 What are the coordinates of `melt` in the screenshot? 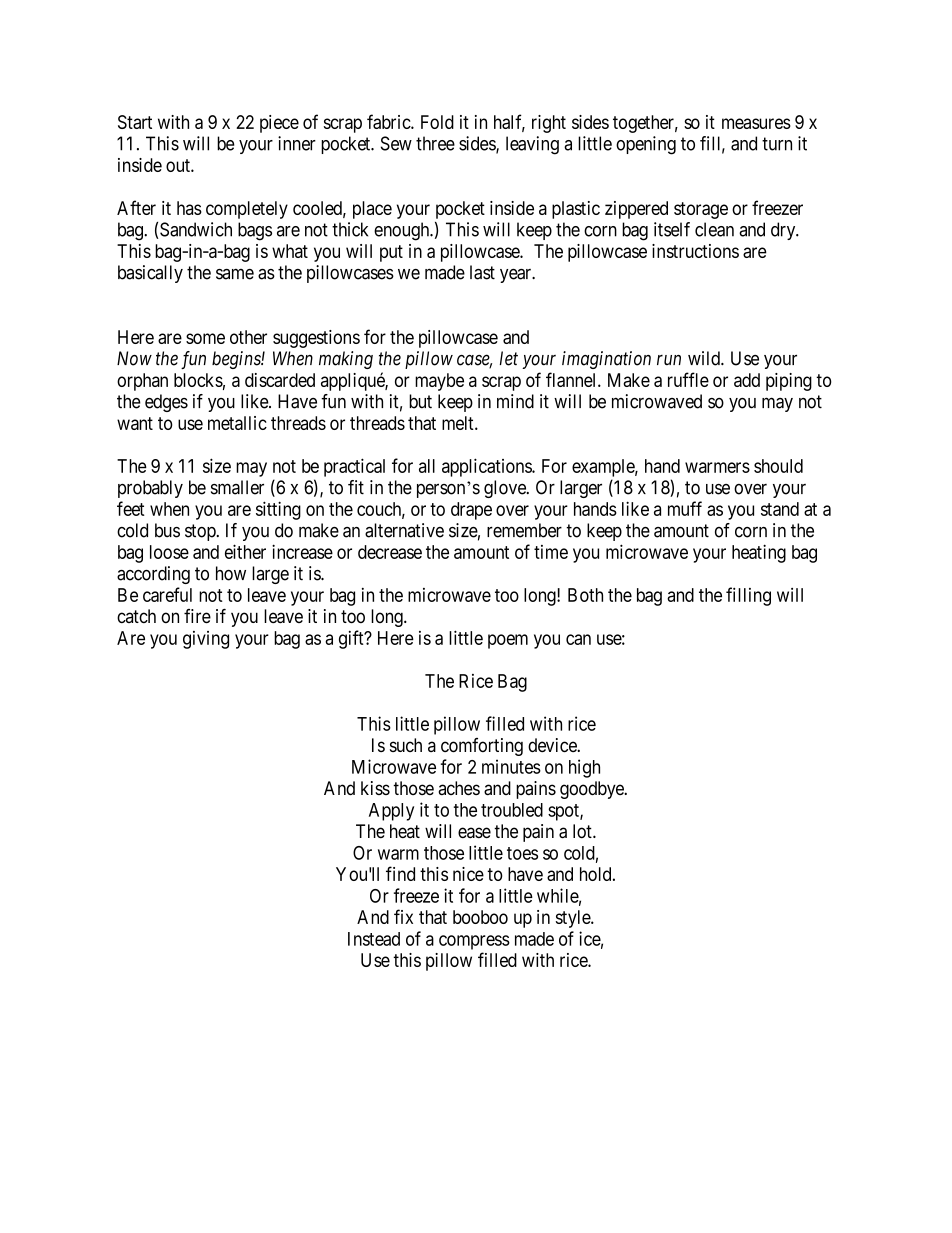 It's located at (459, 423).
